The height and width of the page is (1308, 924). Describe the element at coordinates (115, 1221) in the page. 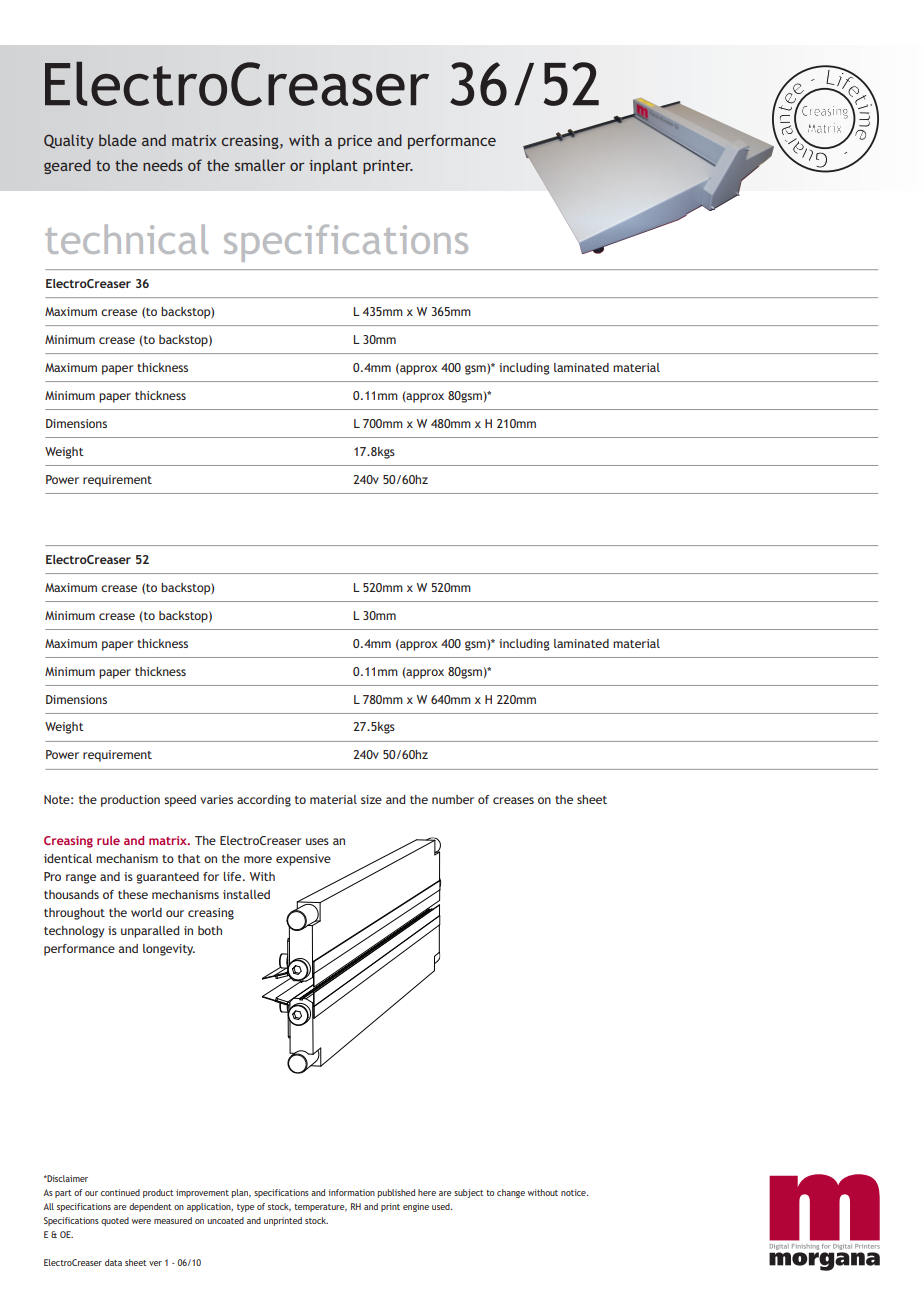

I see `quoted` at that location.
